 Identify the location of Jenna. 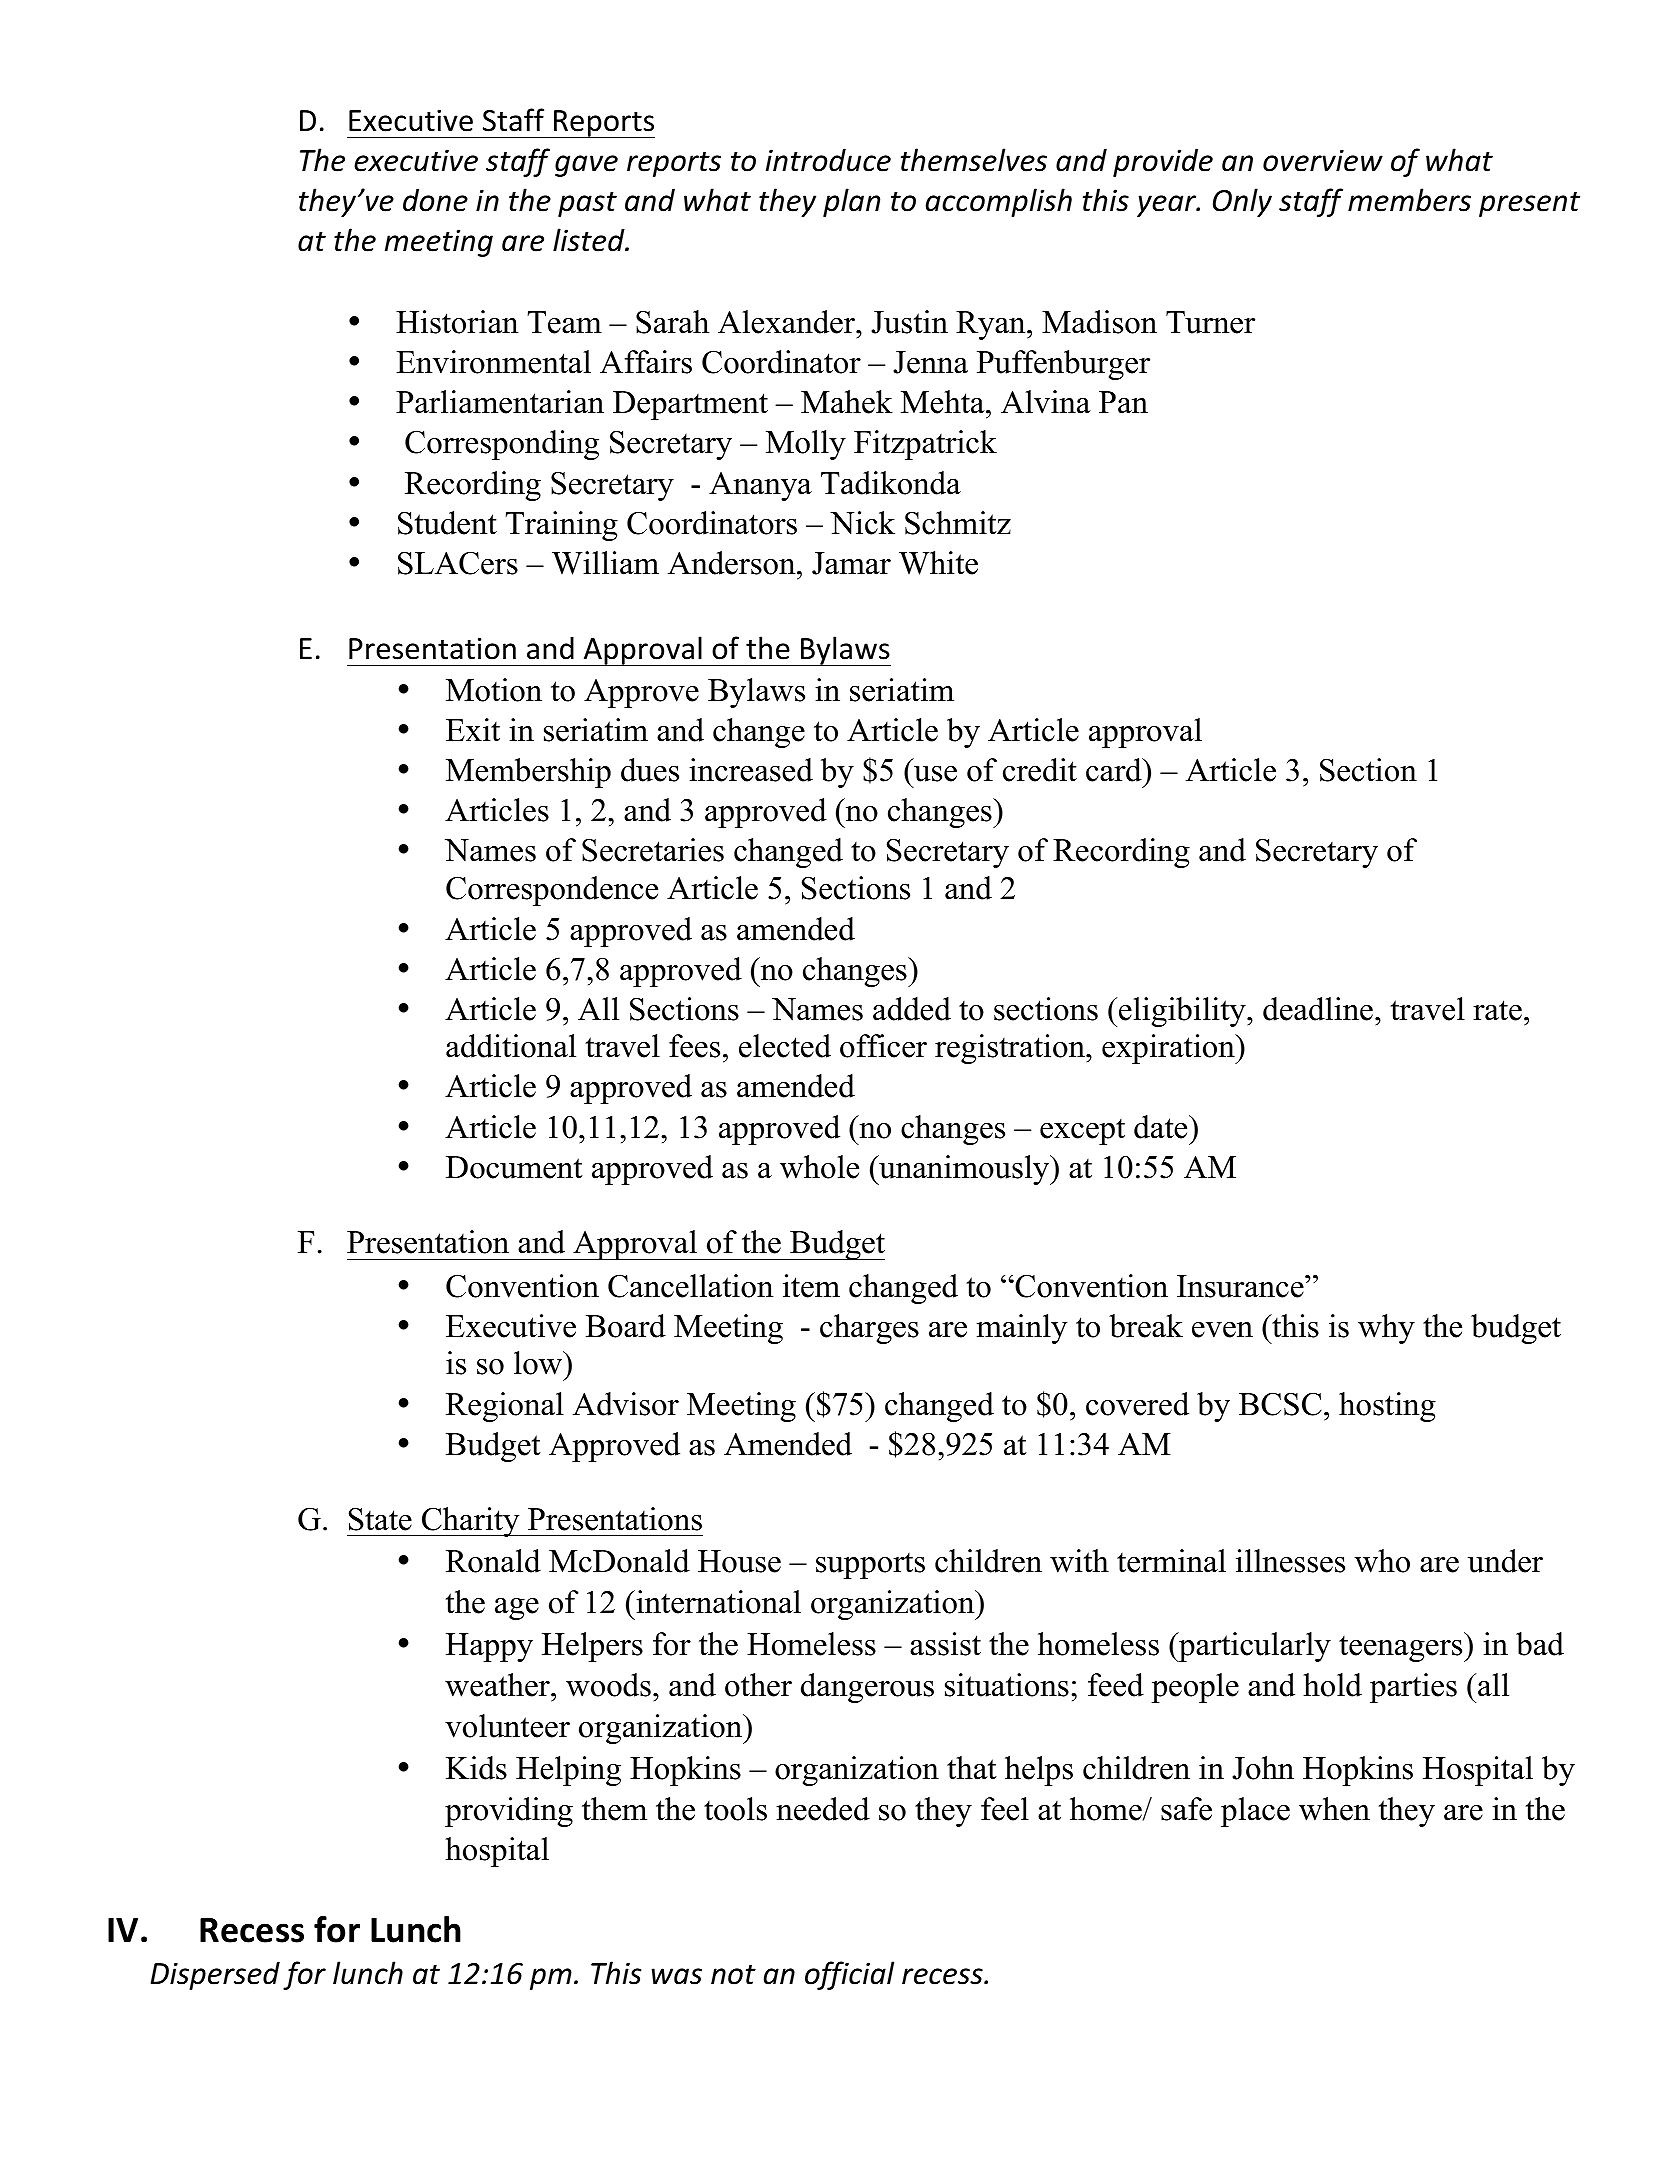
(930, 362).
